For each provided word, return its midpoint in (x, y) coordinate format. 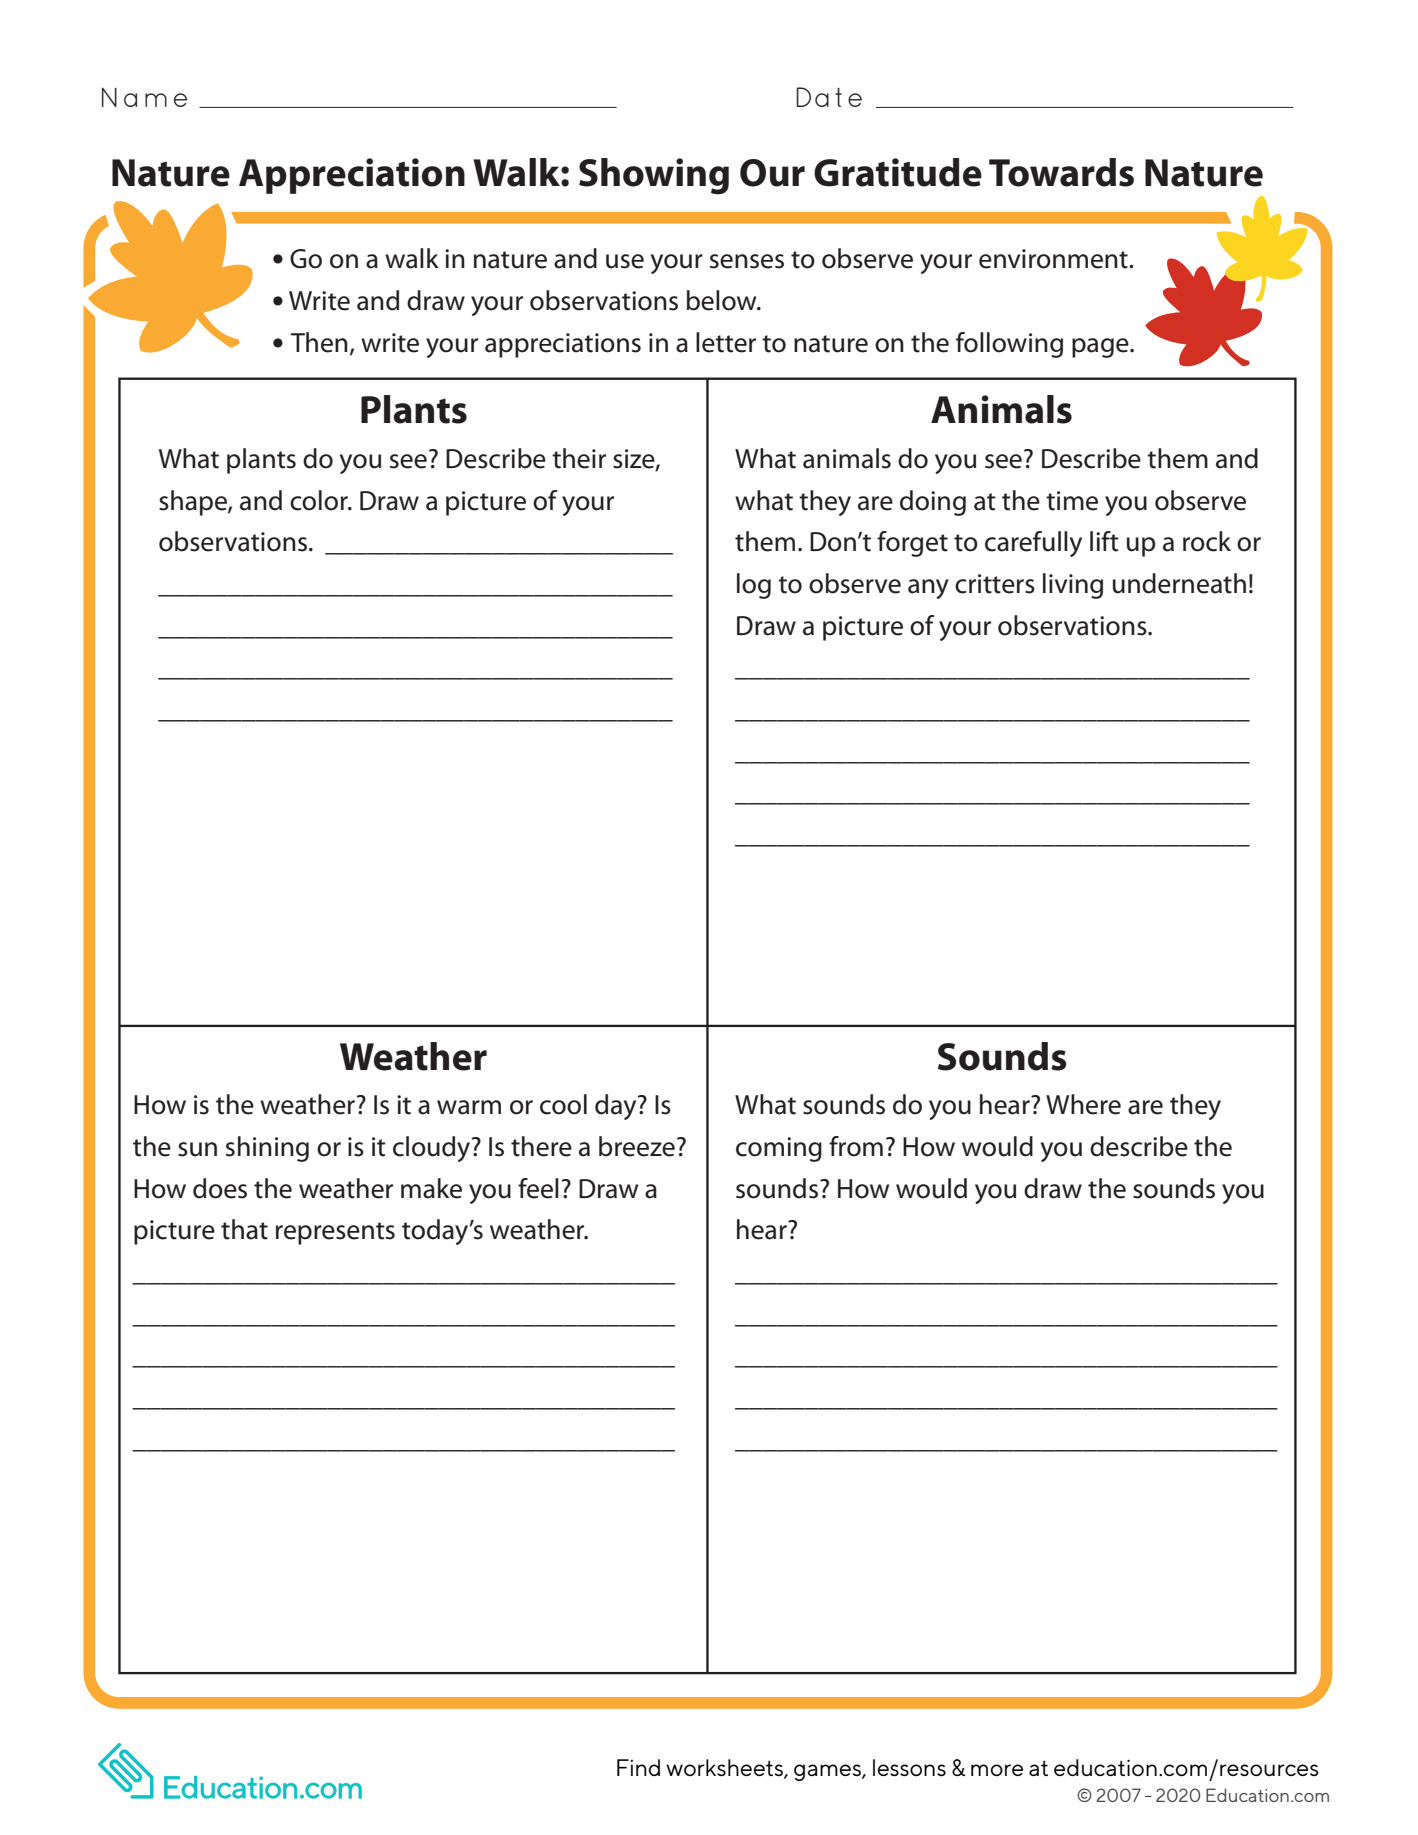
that (244, 1229)
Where (1083, 1104)
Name (144, 97)
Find (638, 1767)
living (1073, 586)
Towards (1061, 172)
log (754, 586)
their (579, 458)
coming (779, 1149)
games (828, 1772)
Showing (654, 176)
